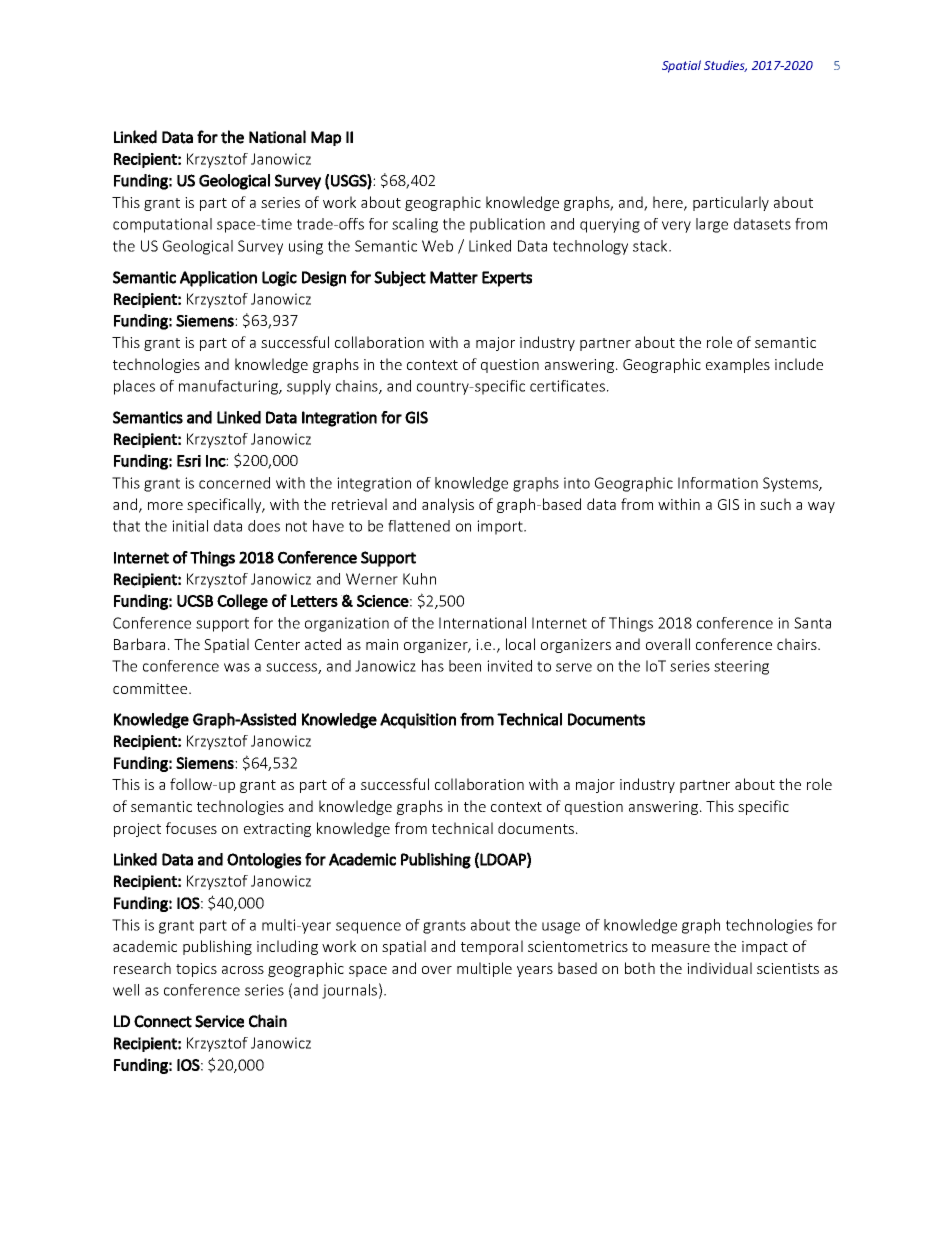  I want to click on Kuhn, so click(419, 579).
